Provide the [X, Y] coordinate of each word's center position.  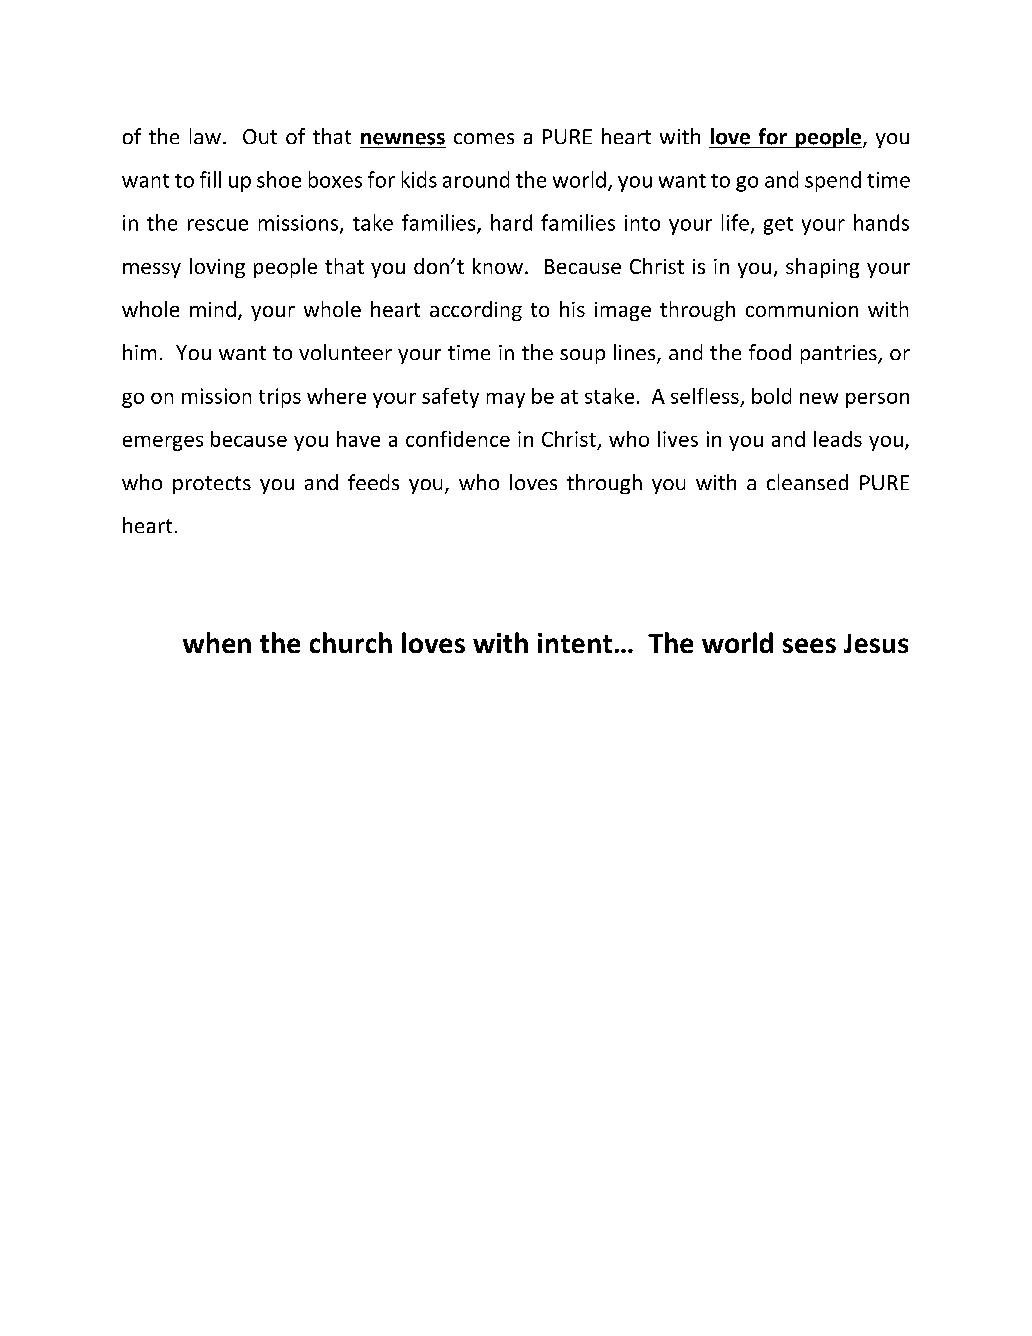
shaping [822, 268]
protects [212, 485]
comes [484, 138]
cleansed [807, 482]
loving [217, 268]
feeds [373, 482]
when [217, 642]
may [506, 400]
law [205, 136]
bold [771, 396]
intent [575, 643]
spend [833, 181]
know [498, 266]
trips [280, 398]
